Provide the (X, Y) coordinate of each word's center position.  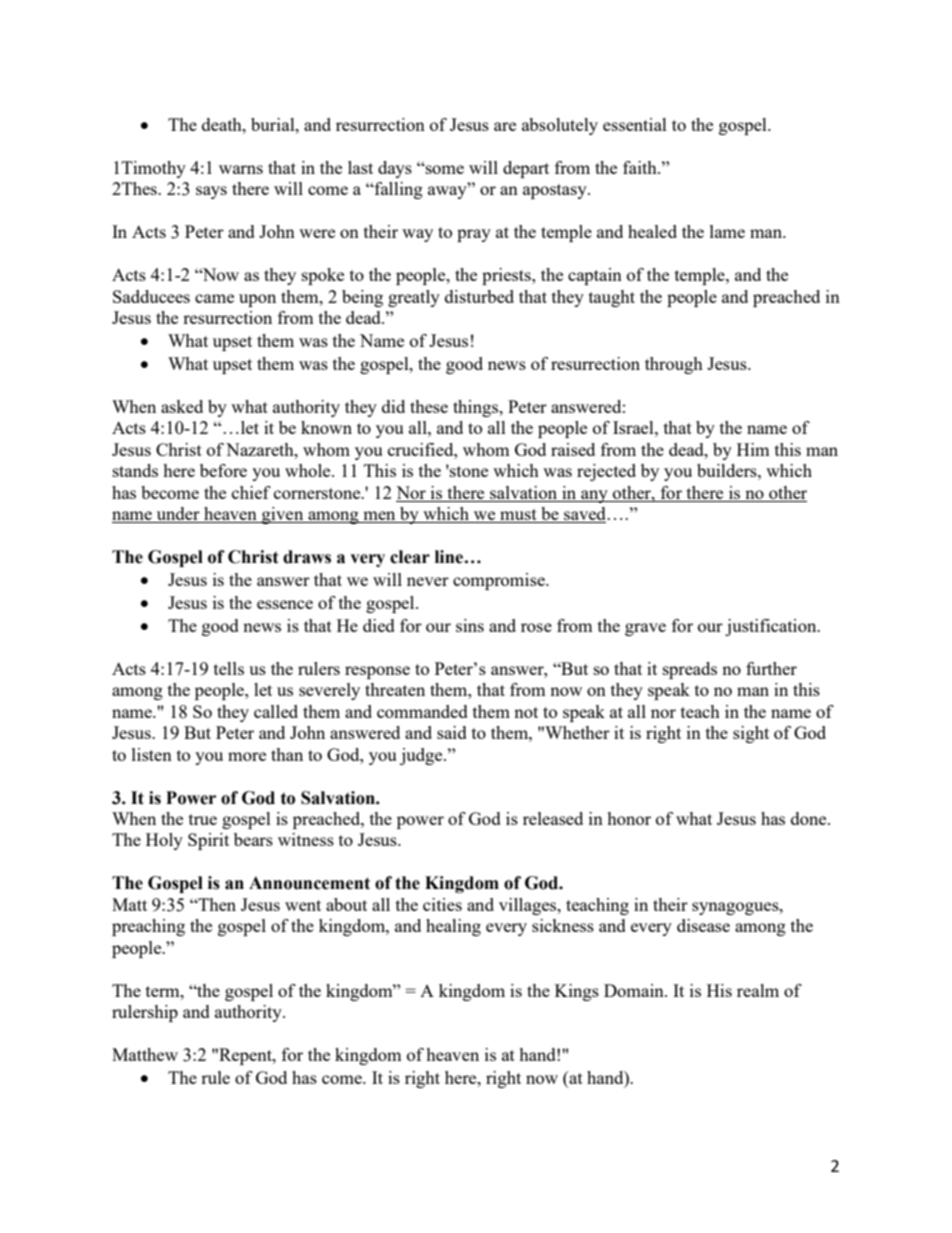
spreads (690, 670)
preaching (148, 927)
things (477, 408)
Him (753, 449)
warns (241, 169)
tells (229, 668)
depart (526, 169)
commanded (422, 711)
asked (182, 406)
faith (641, 167)
